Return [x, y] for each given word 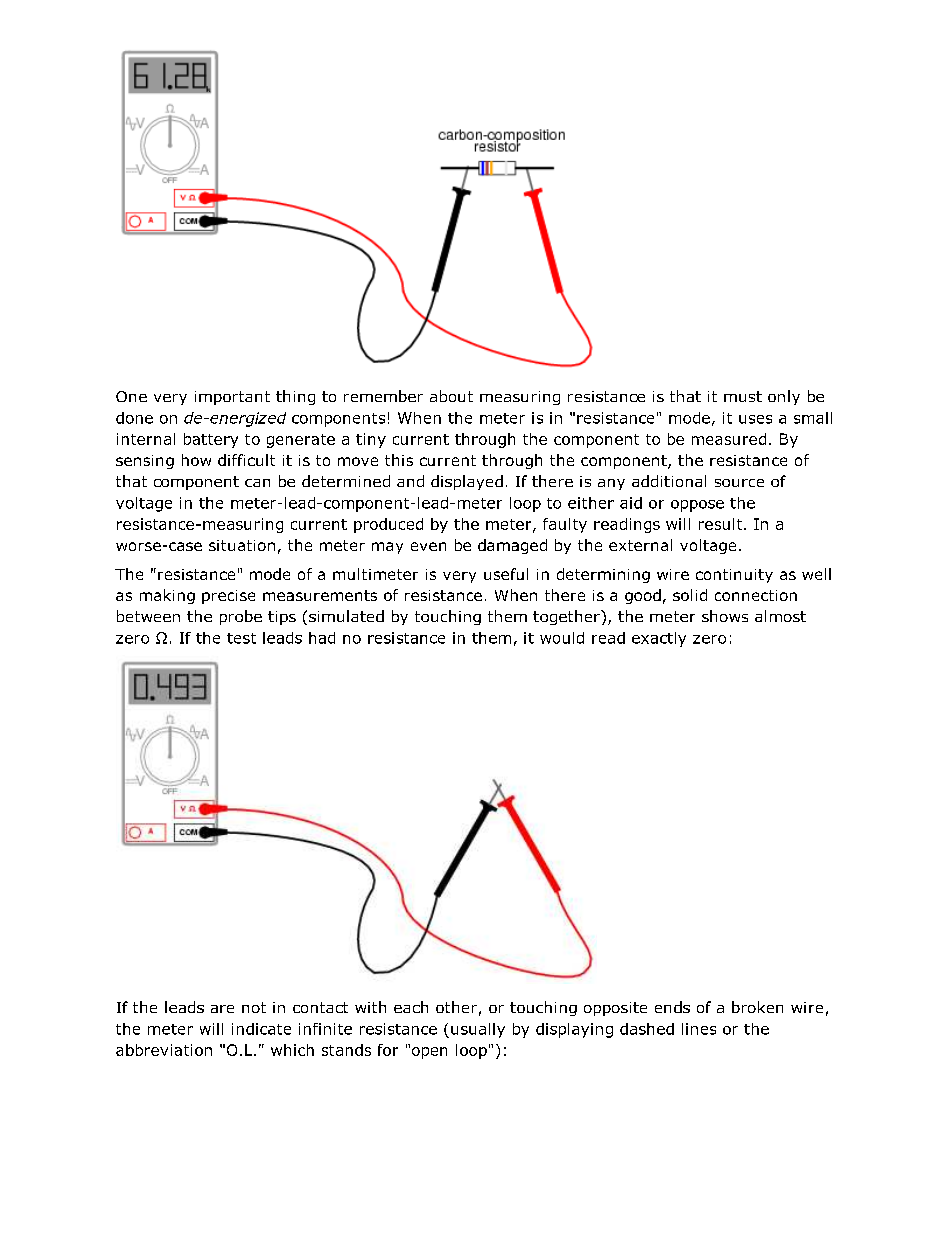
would [562, 638]
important [232, 398]
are [222, 1009]
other [456, 1007]
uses [755, 419]
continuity [734, 576]
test [241, 638]
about [451, 396]
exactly [659, 639]
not [254, 1007]
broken [757, 1007]
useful [506, 574]
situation [242, 545]
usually [478, 1030]
